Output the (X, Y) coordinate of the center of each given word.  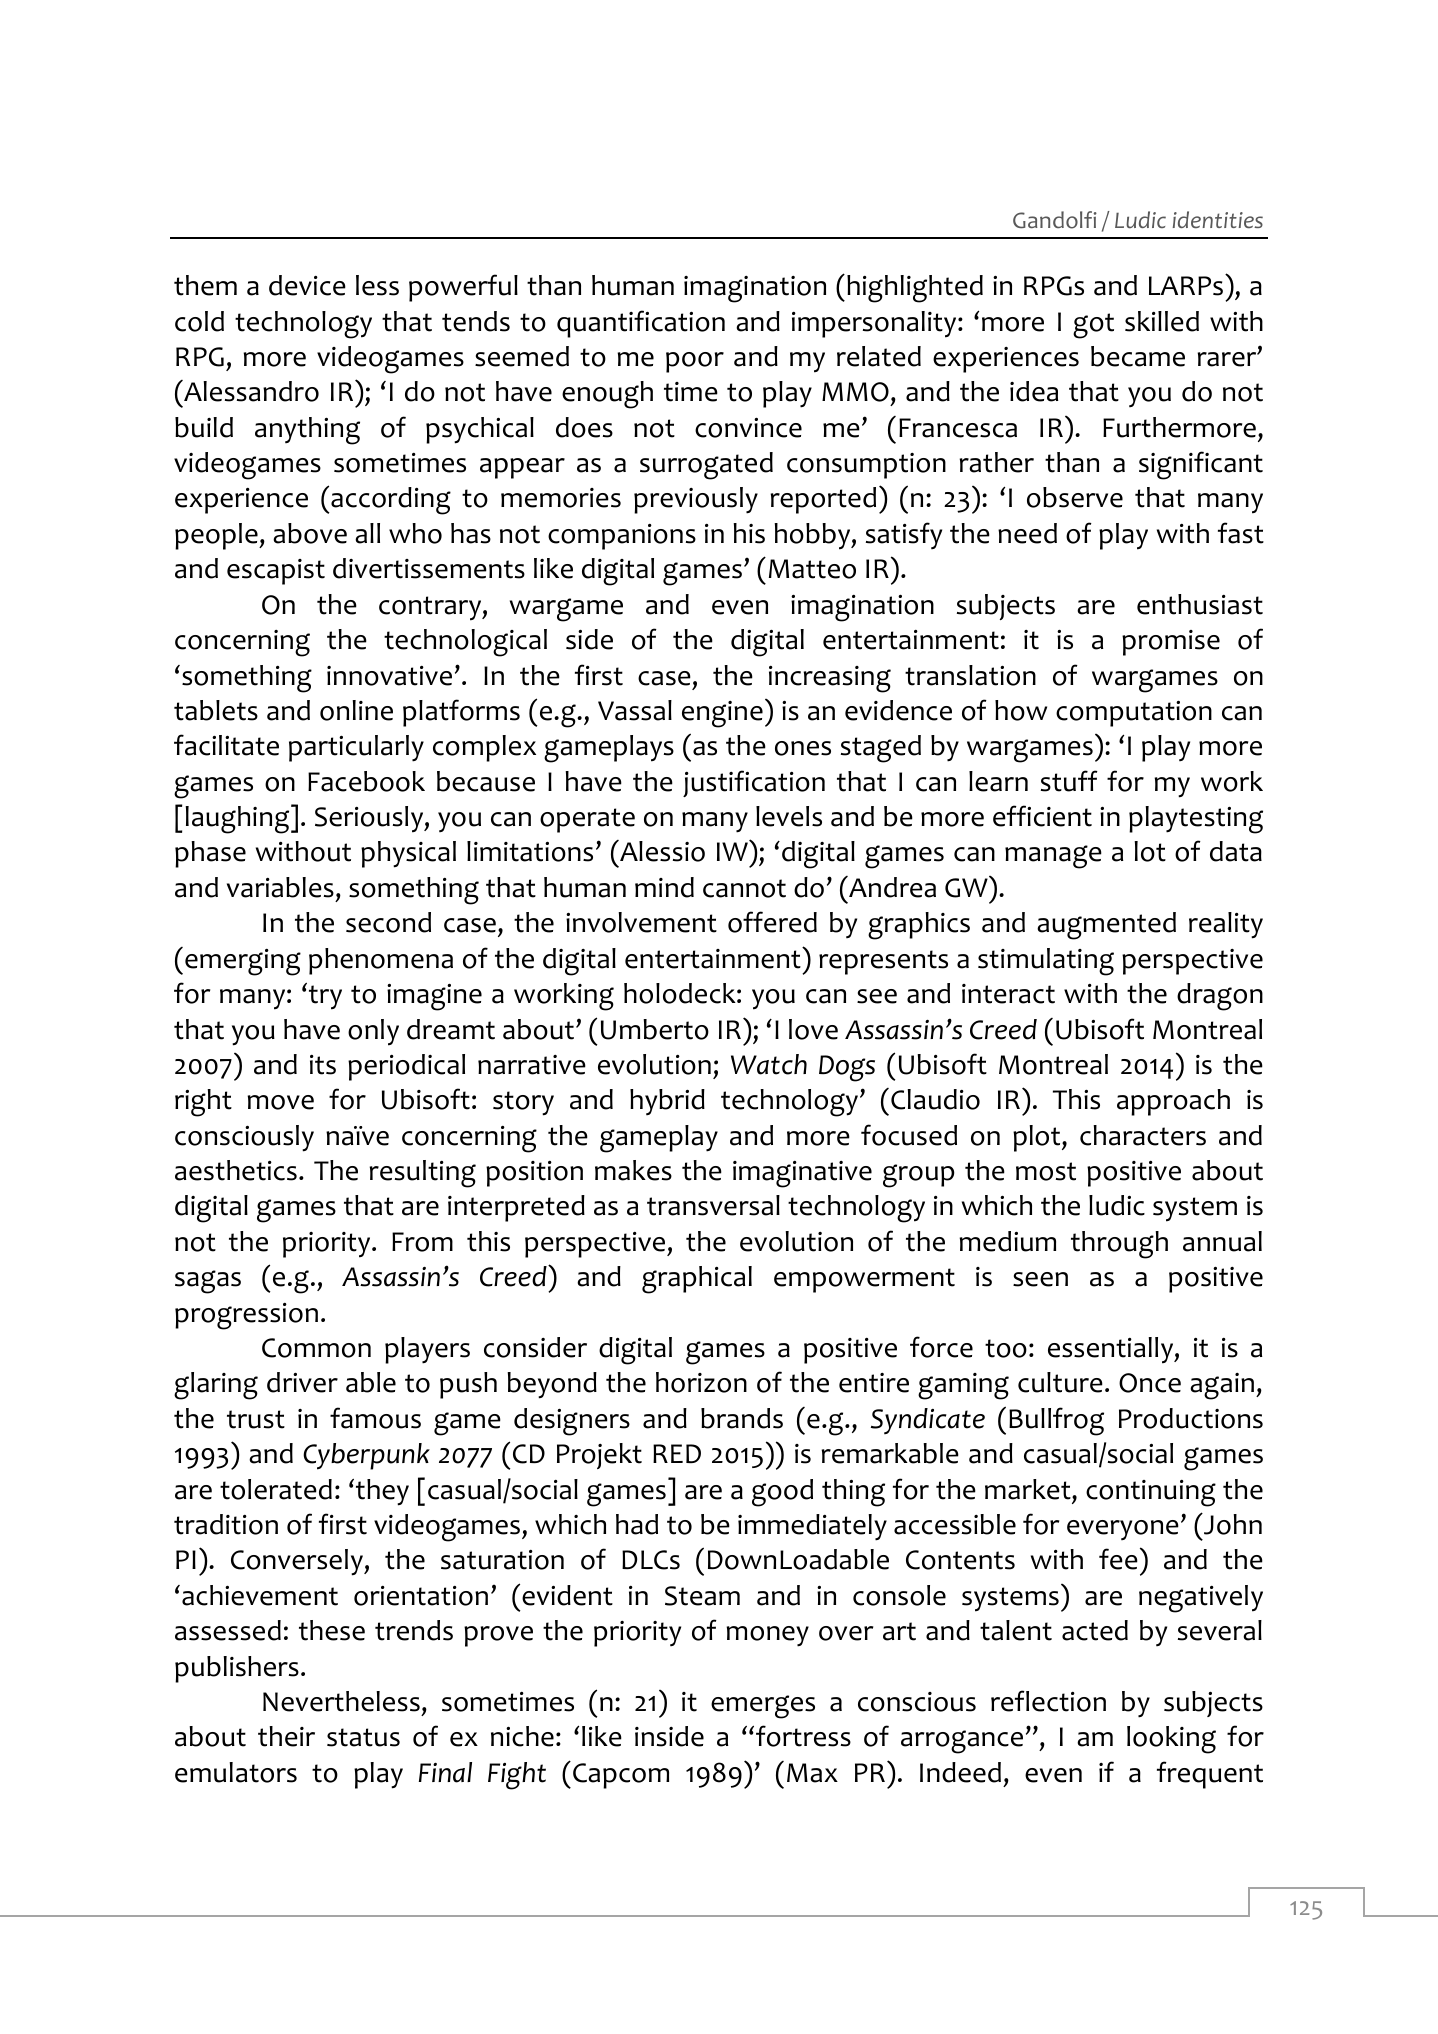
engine (722, 714)
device (307, 285)
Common (316, 1348)
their (286, 1736)
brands (742, 1418)
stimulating (1046, 962)
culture (1060, 1382)
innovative (389, 676)
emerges (763, 1707)
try (325, 997)
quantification (641, 324)
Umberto (655, 1029)
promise (1171, 643)
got (1093, 326)
